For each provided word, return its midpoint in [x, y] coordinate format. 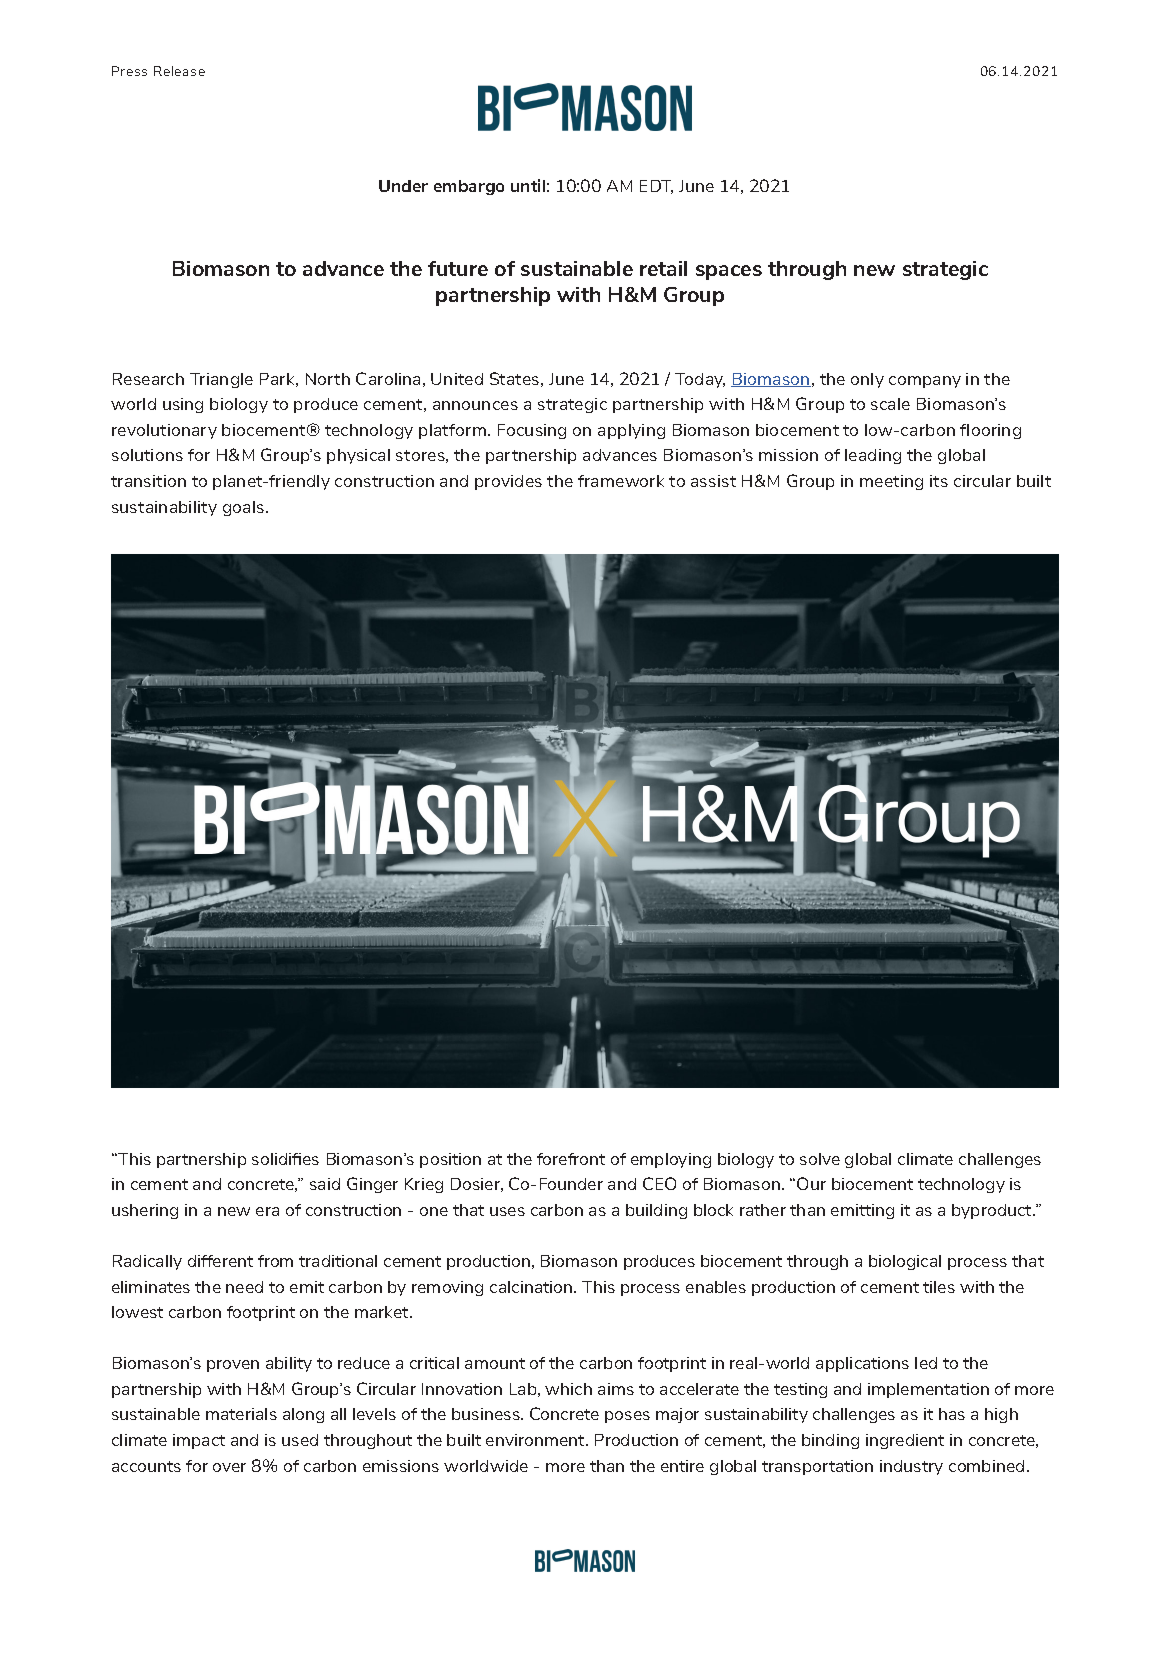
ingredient [905, 1441]
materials [241, 1414]
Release [179, 71]
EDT [656, 187]
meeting [891, 482]
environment [536, 1440]
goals [245, 508]
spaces [729, 272]
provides [508, 482]
